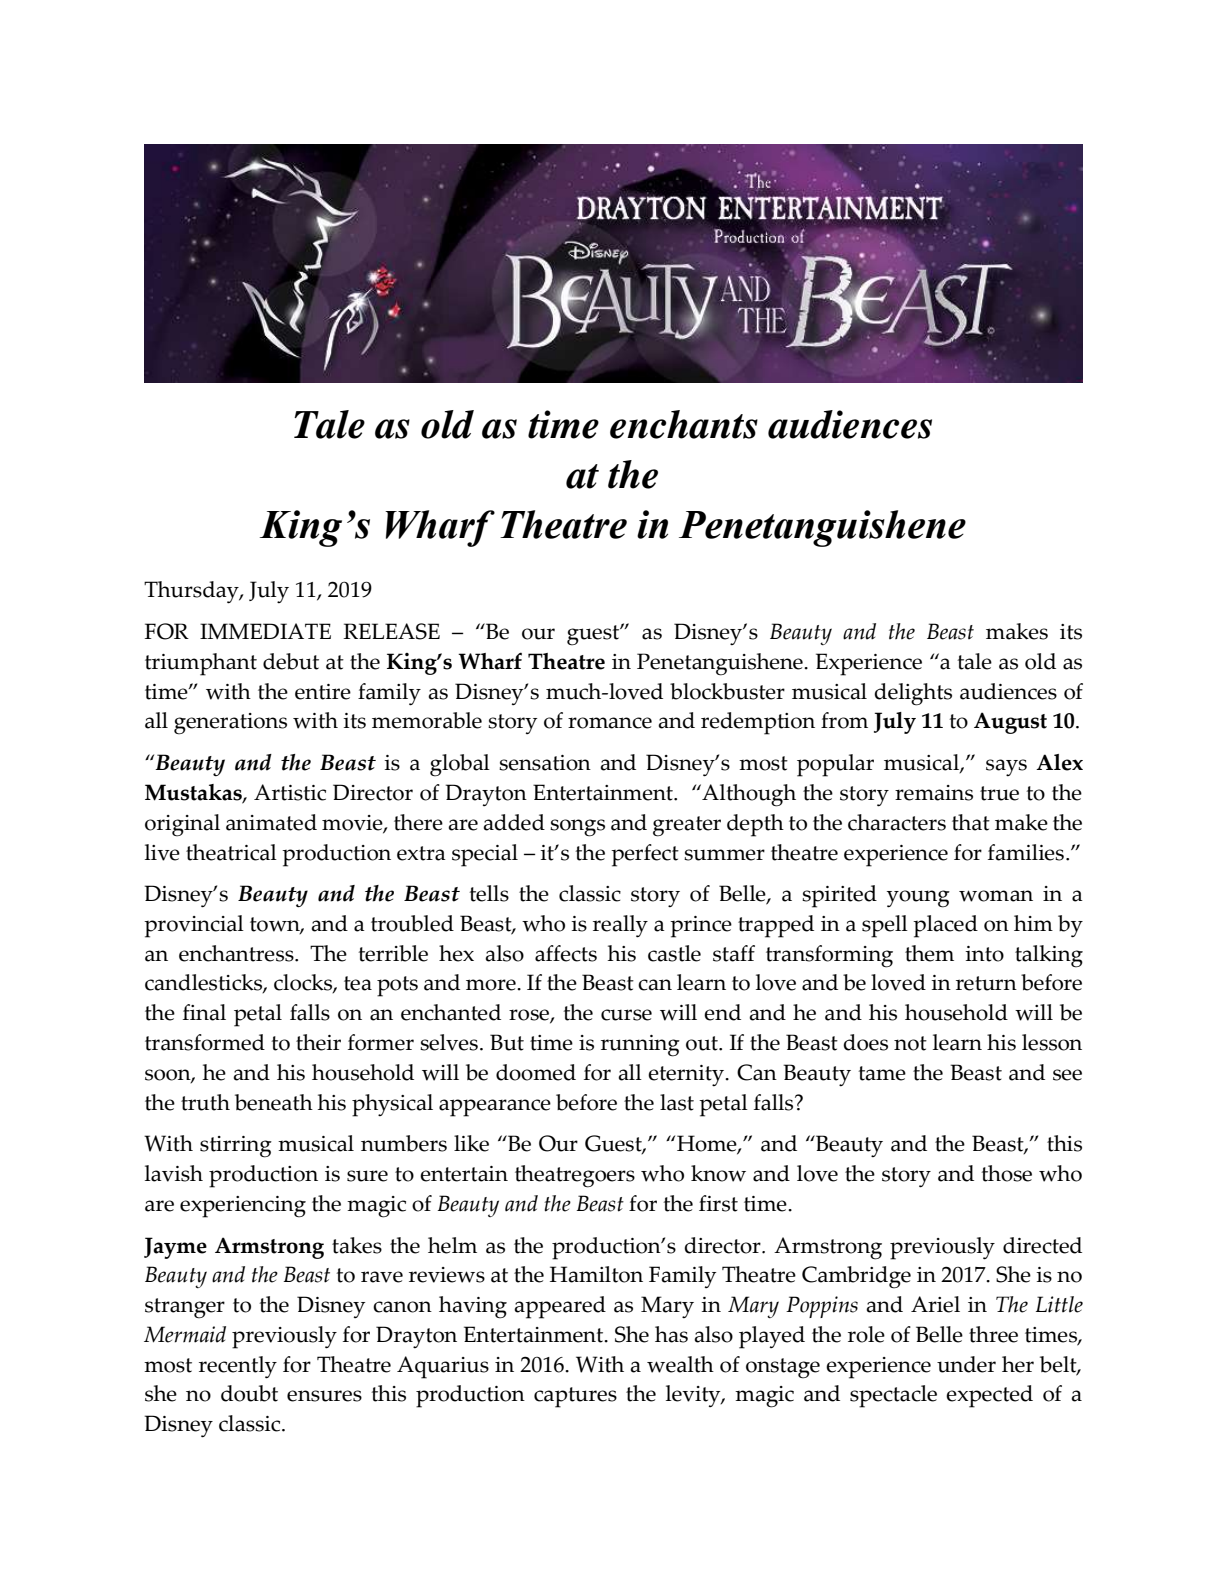 The width and height of the screenshot is (1227, 1588). Describe the element at coordinates (194, 926) in the screenshot. I see `provincial` at that location.
